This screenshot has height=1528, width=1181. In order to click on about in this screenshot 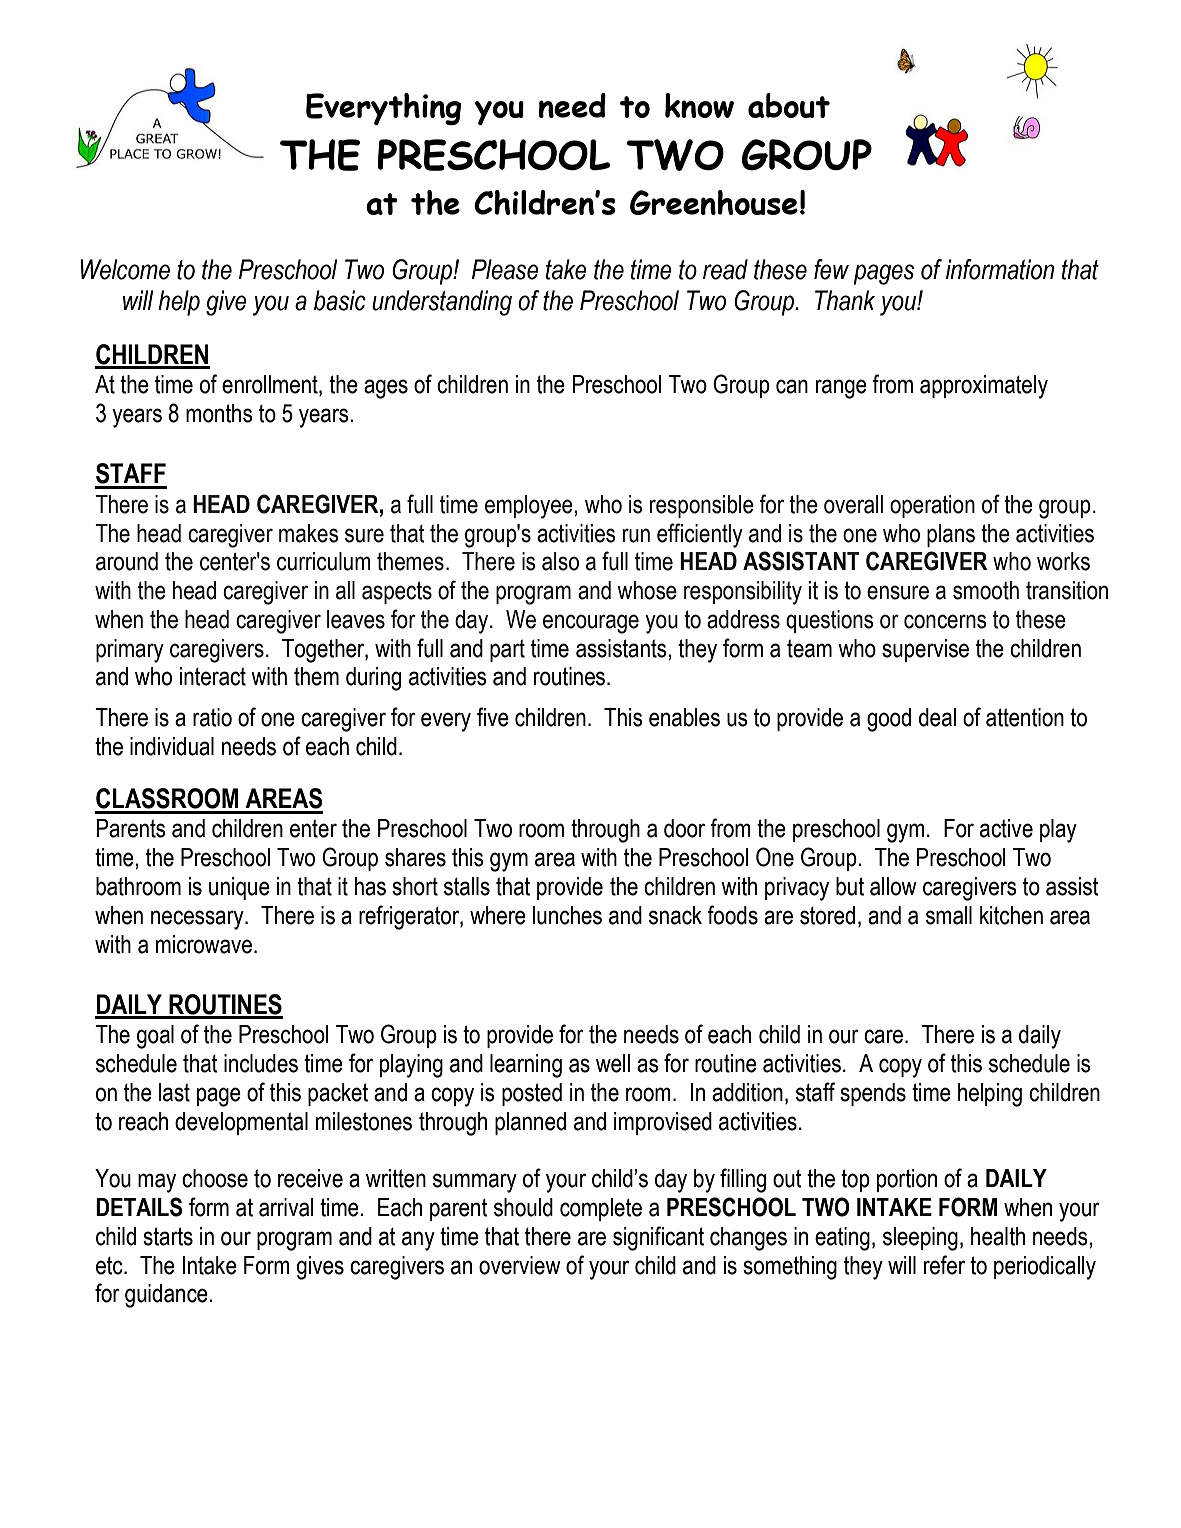, I will do `click(789, 105)`.
